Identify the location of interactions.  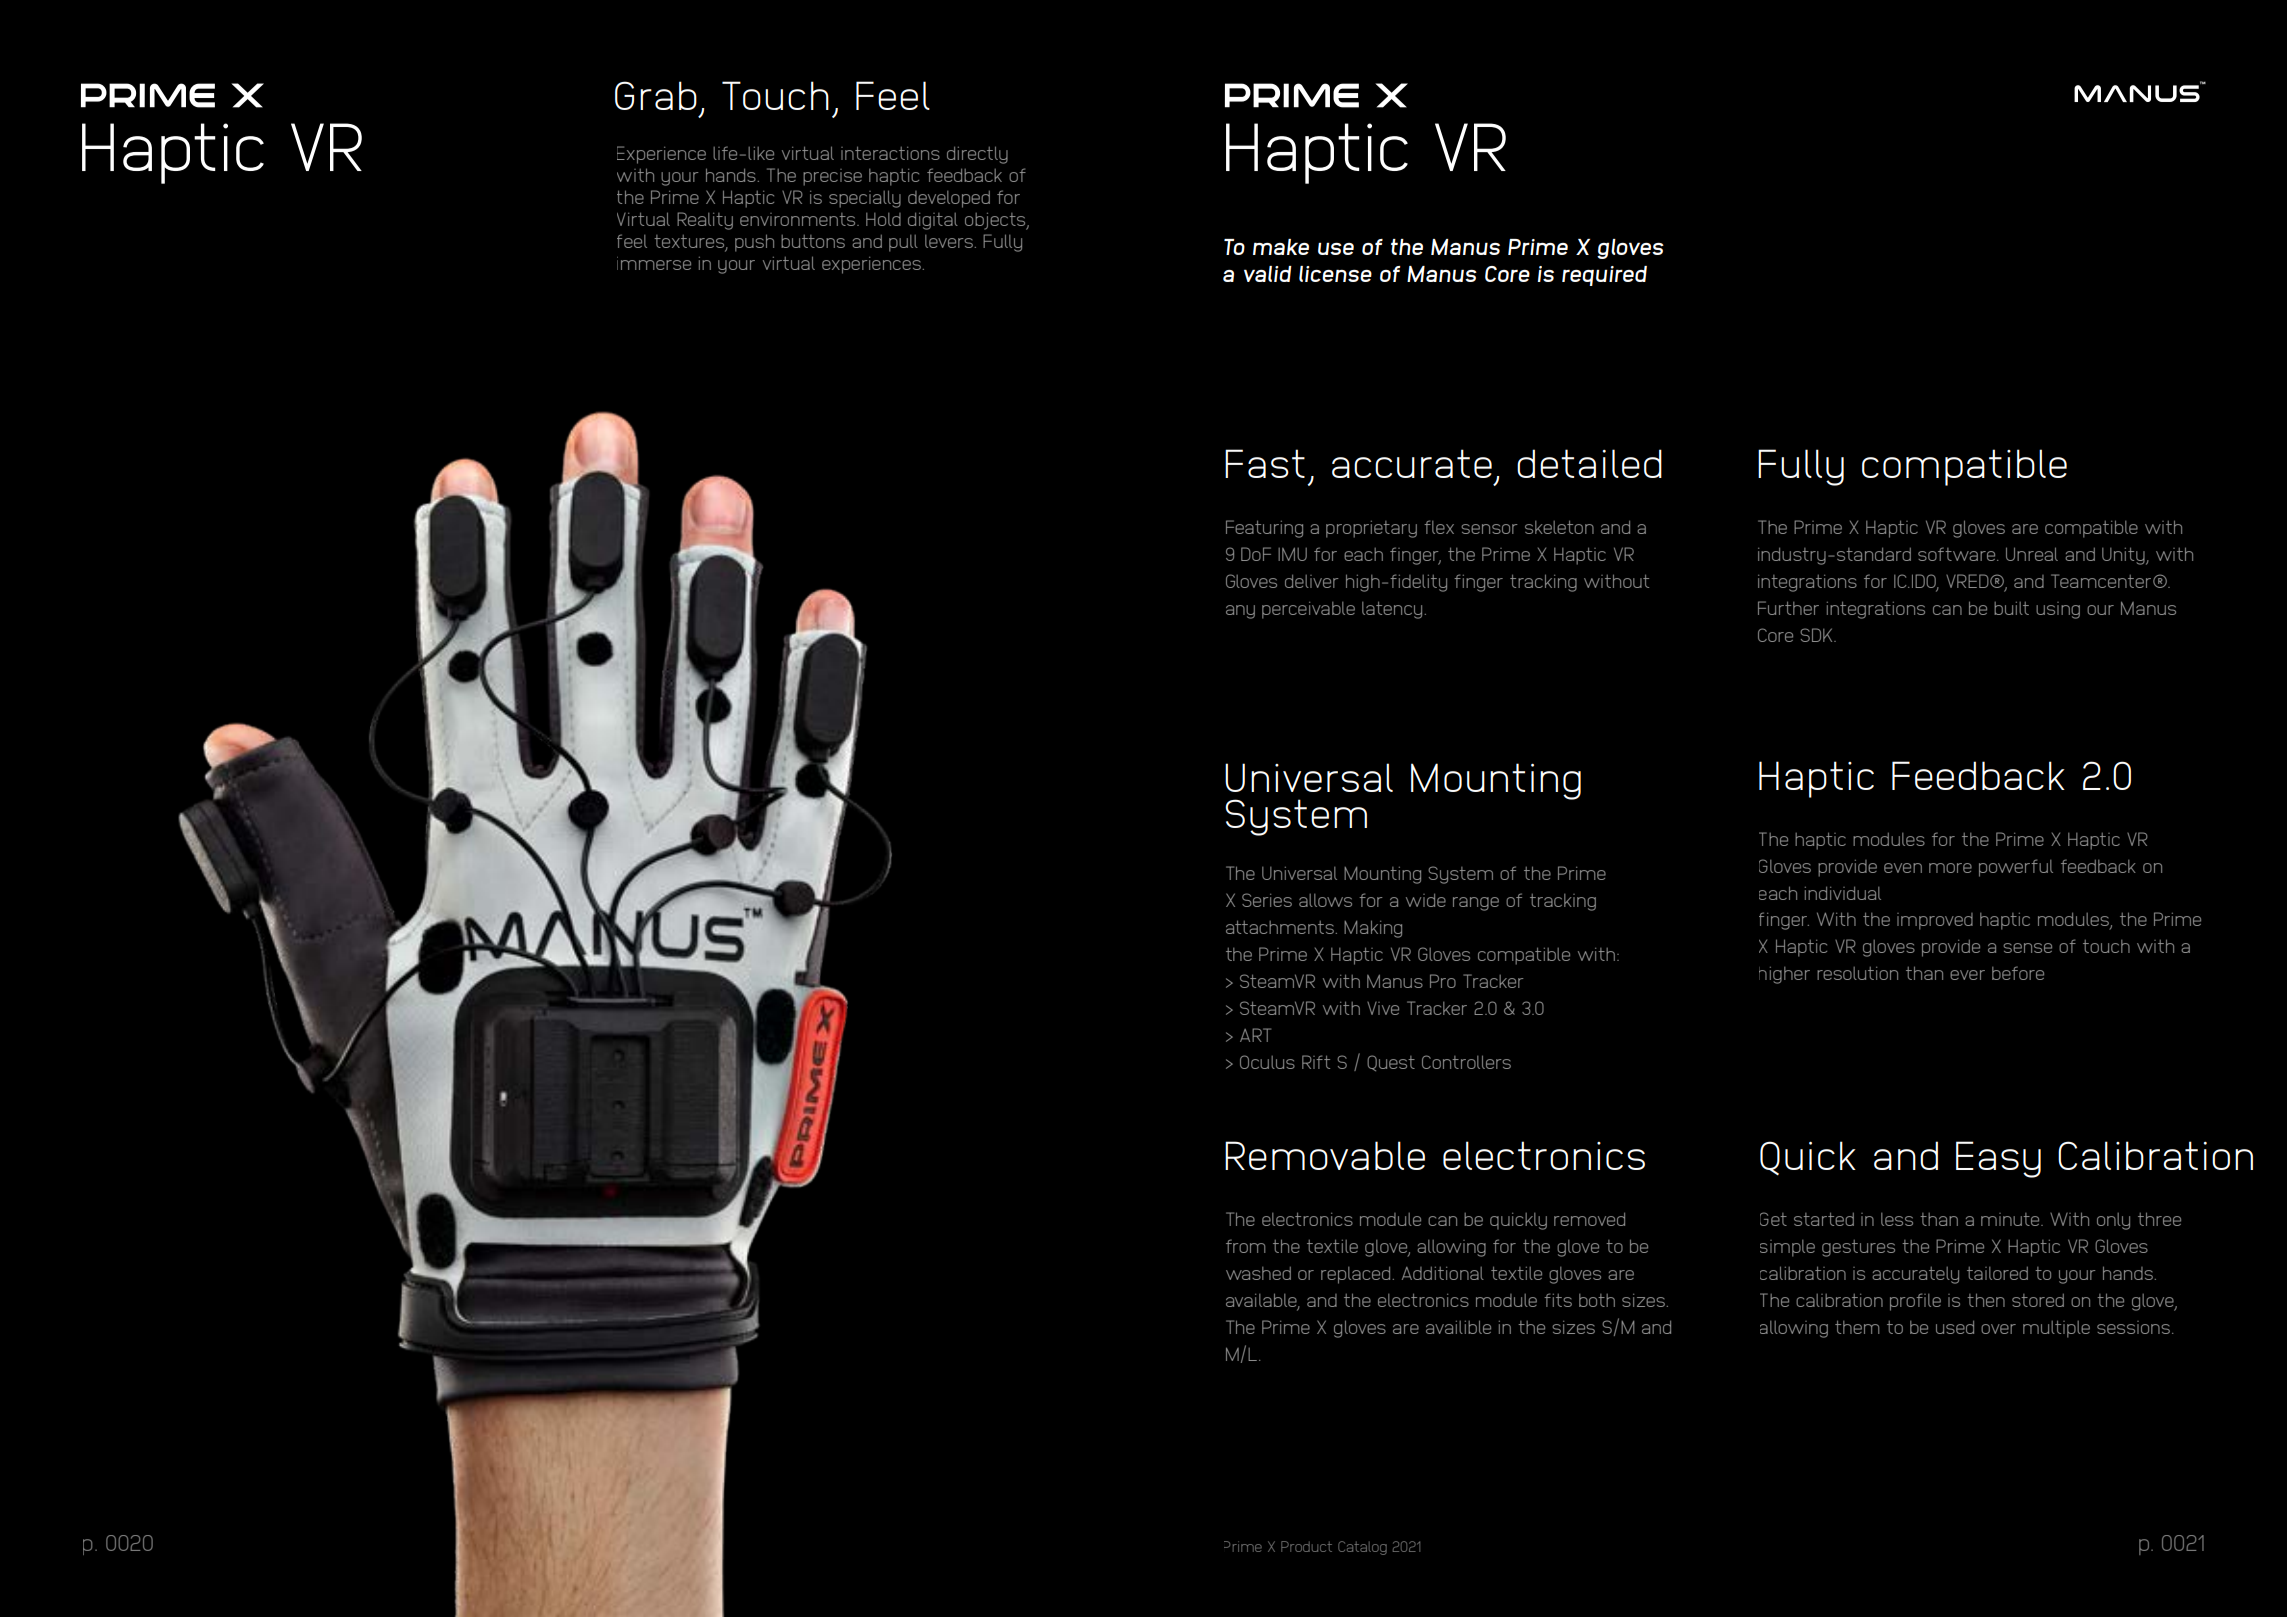
(890, 153).
